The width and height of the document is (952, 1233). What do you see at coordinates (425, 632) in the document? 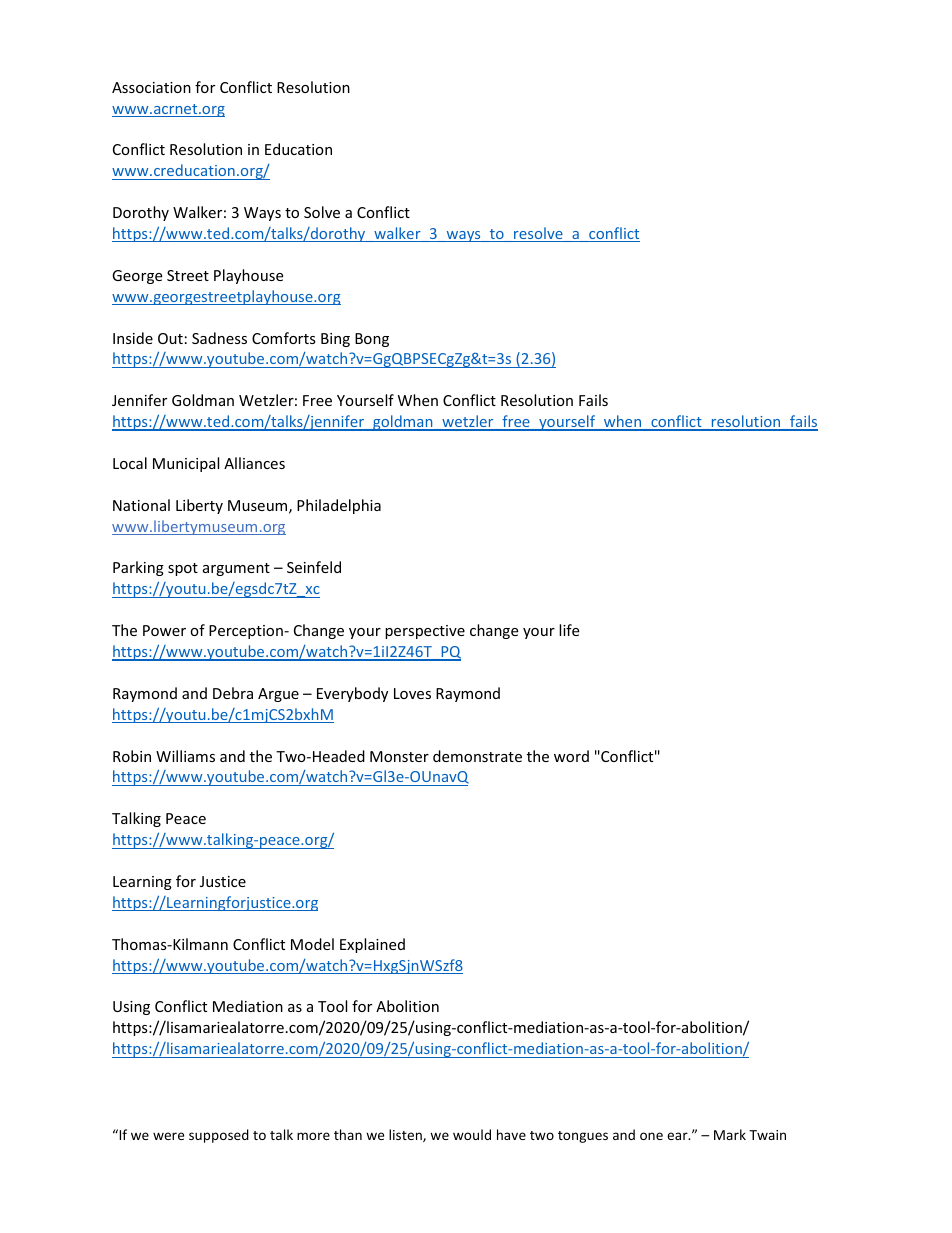
I see `perspective` at bounding box center [425, 632].
